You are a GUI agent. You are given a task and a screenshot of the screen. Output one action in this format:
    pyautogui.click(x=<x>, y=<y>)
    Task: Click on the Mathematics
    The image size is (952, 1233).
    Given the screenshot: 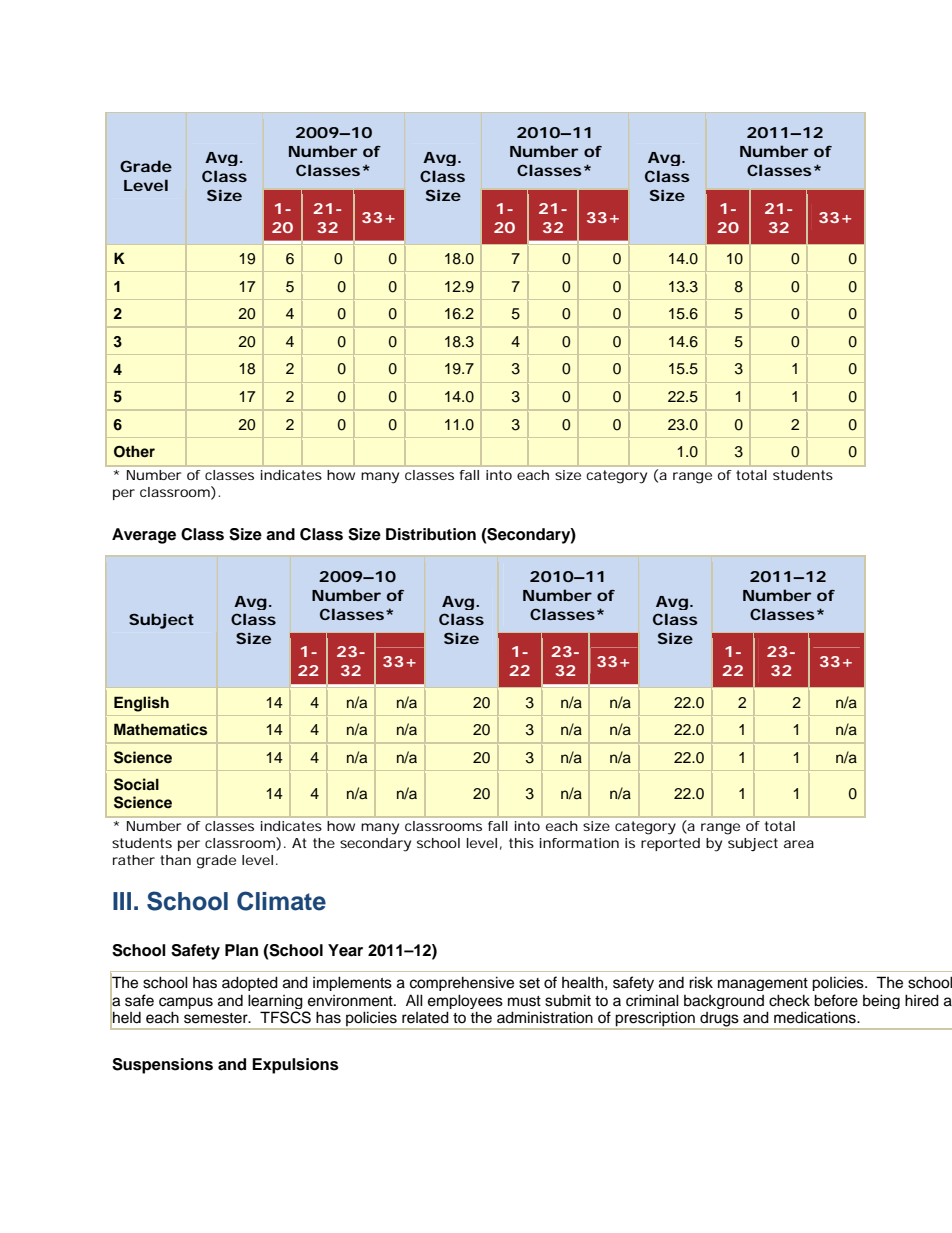 What is the action you would take?
    pyautogui.click(x=160, y=729)
